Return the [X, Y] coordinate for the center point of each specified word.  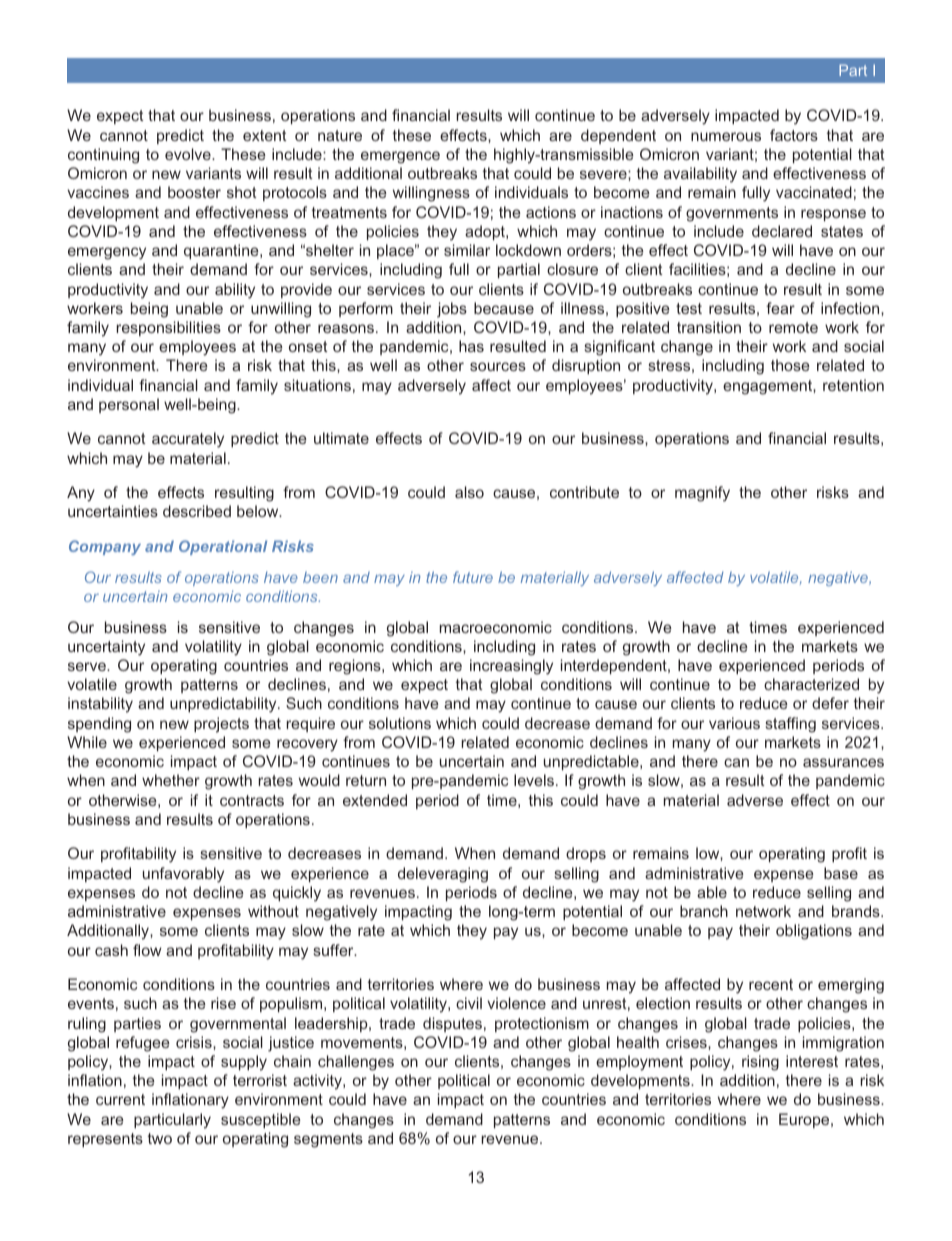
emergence [400, 157]
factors [794, 135]
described [197, 511]
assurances [843, 762]
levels [535, 780]
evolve [189, 154]
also [469, 492]
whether [171, 780]
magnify [702, 494]
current [120, 1099]
